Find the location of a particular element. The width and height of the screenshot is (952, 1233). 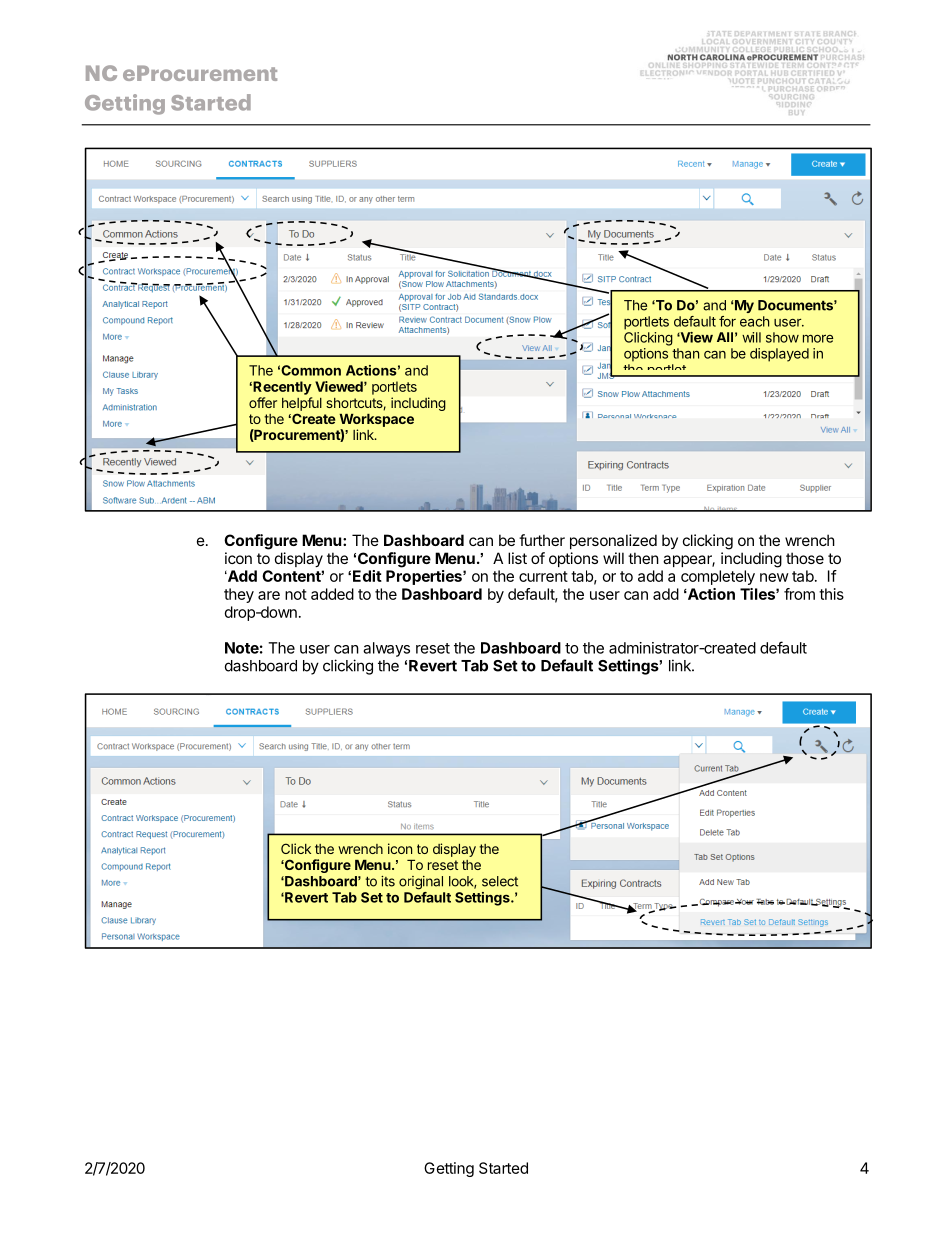

select is located at coordinates (500, 881).
